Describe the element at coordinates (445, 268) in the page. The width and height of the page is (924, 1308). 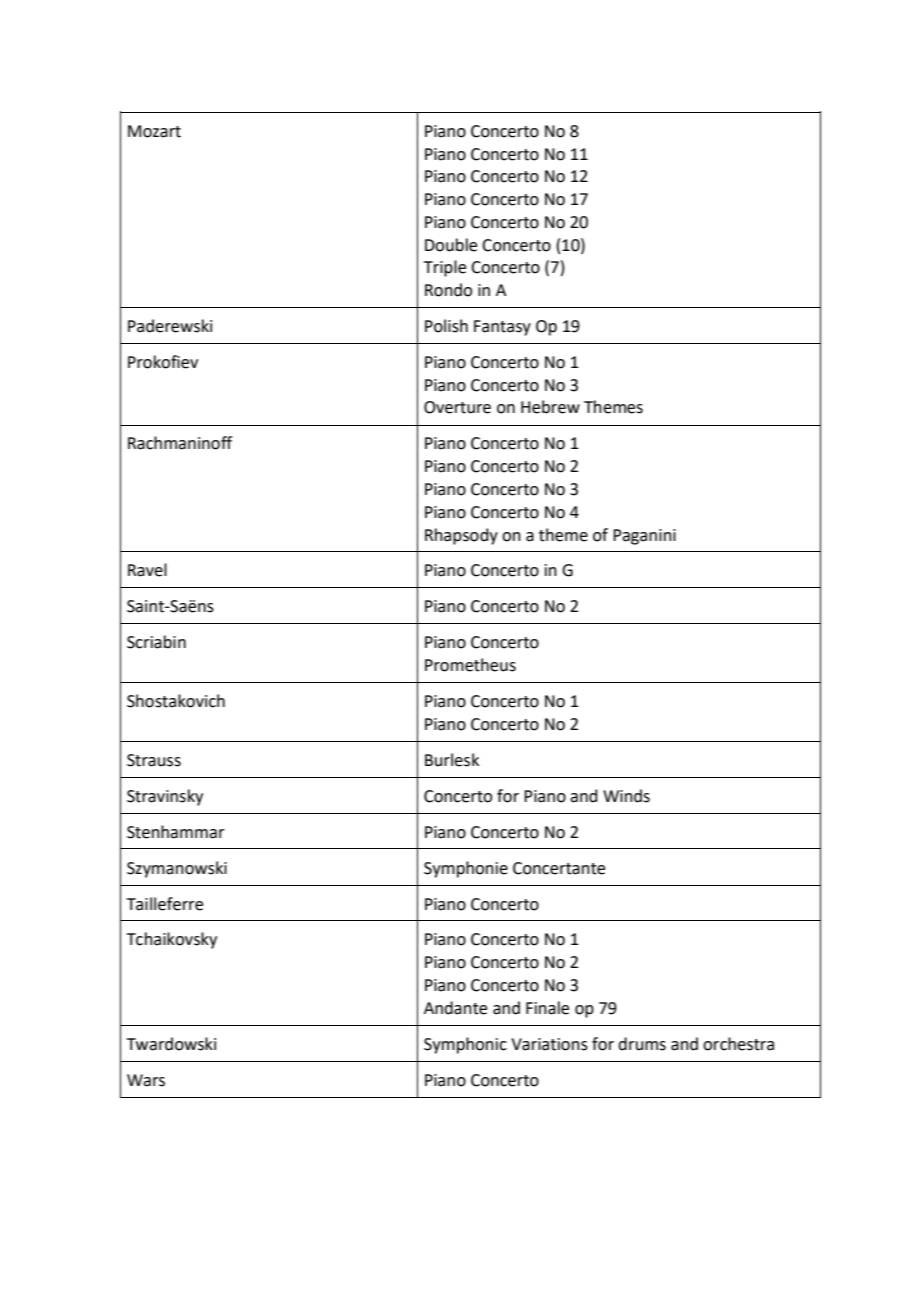
I see `Triple` at that location.
